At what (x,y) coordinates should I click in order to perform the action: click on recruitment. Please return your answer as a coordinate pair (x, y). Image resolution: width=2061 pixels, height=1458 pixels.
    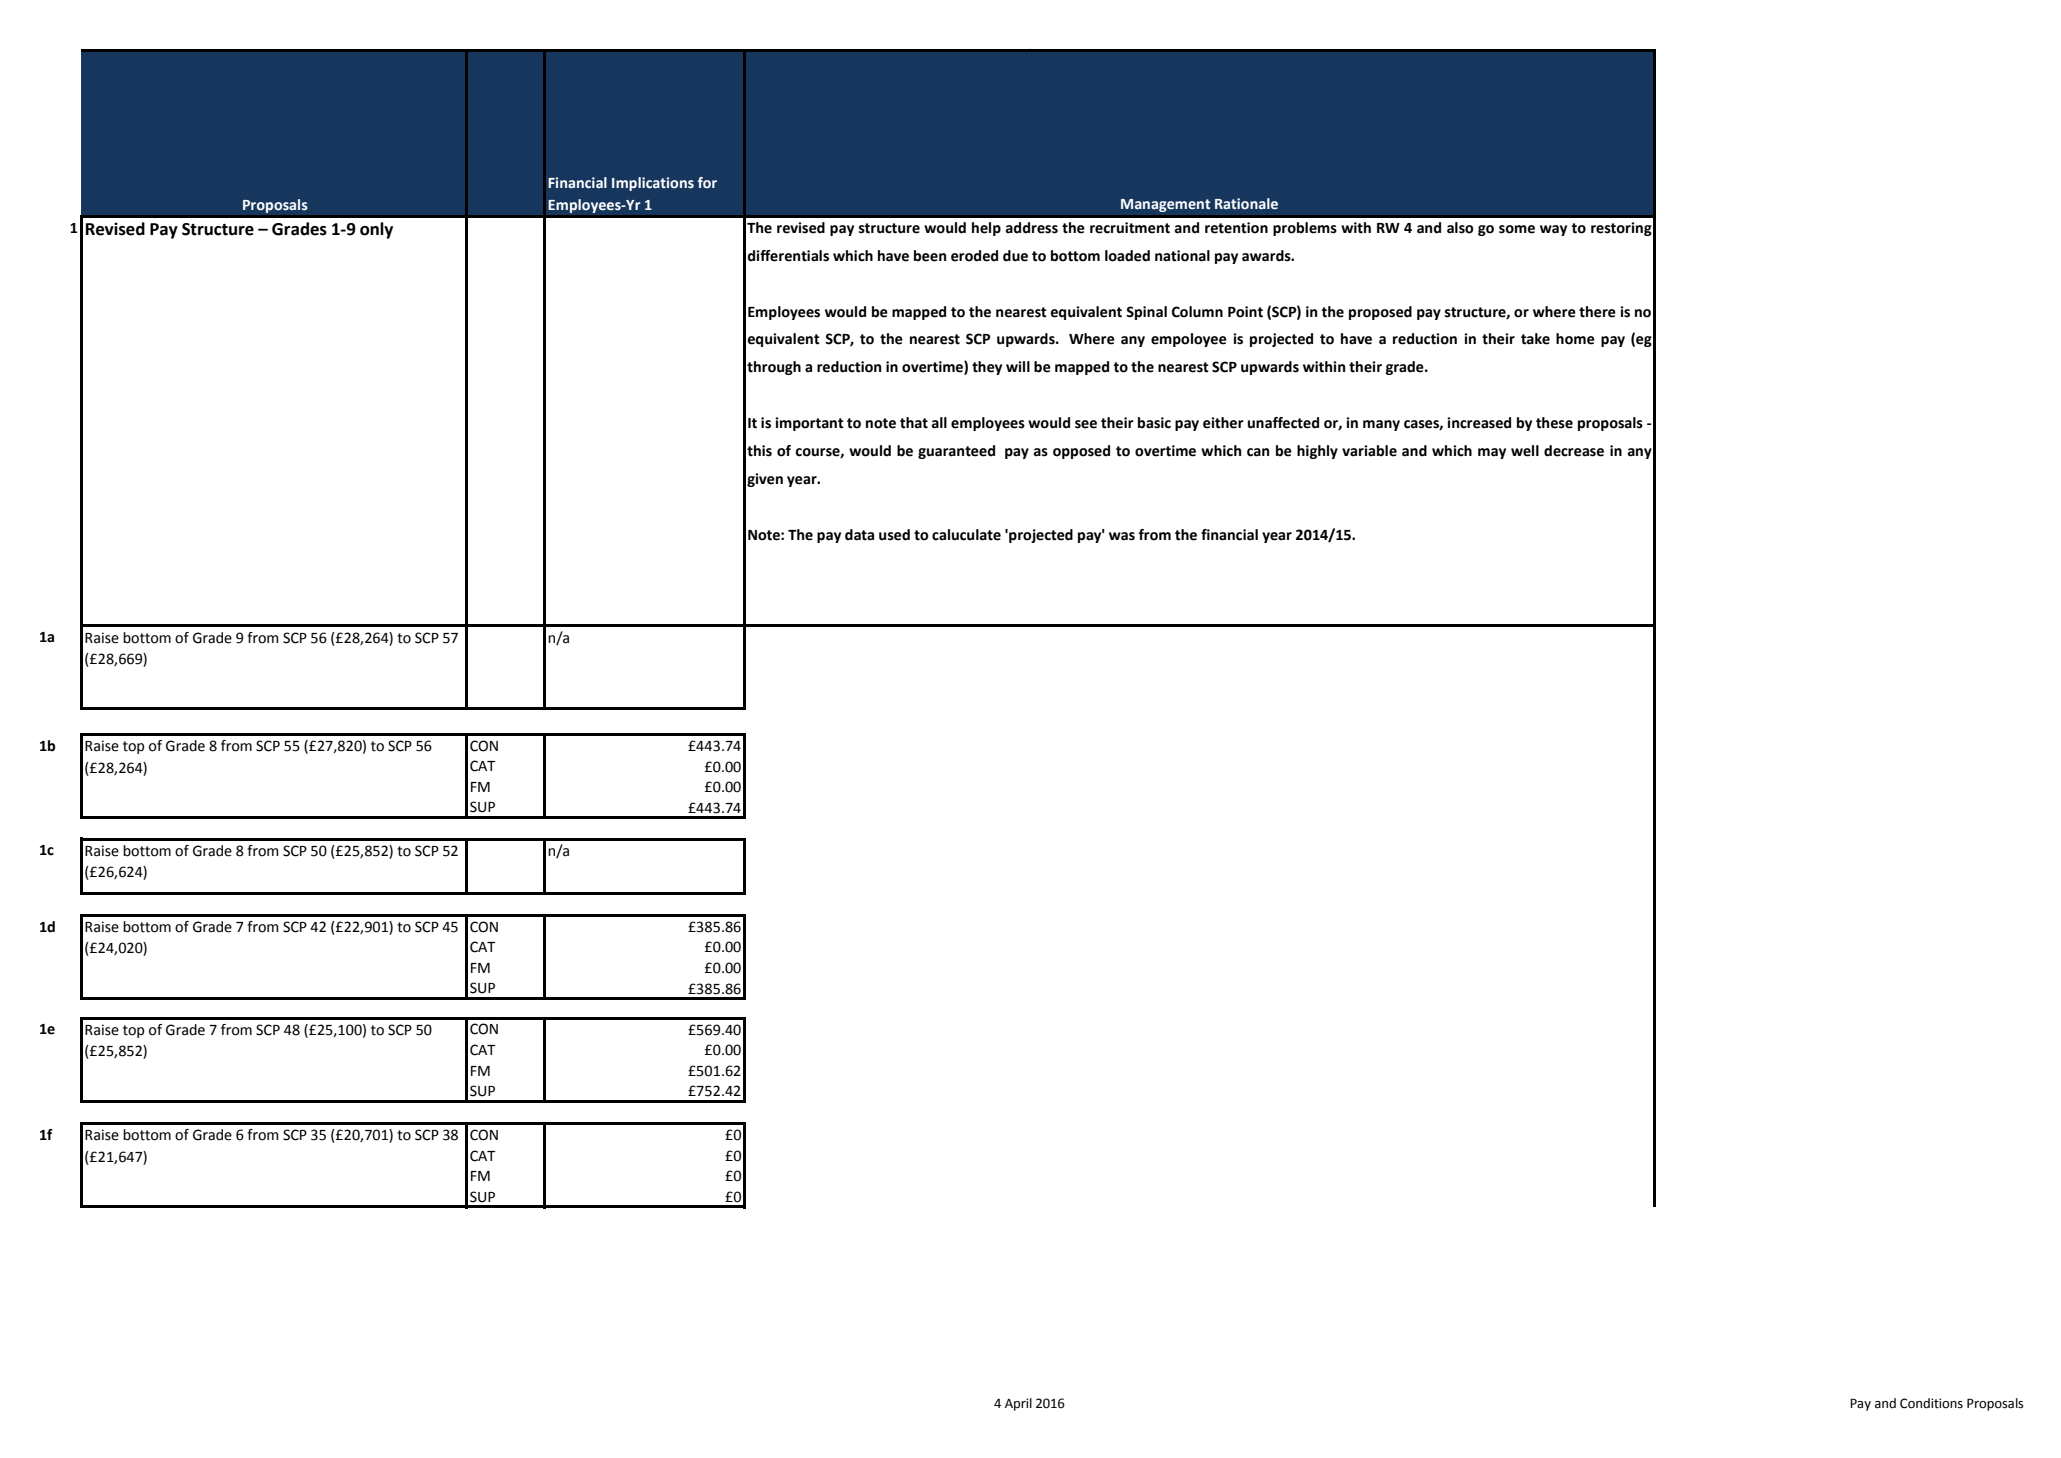
    Looking at the image, I should click on (1130, 228).
